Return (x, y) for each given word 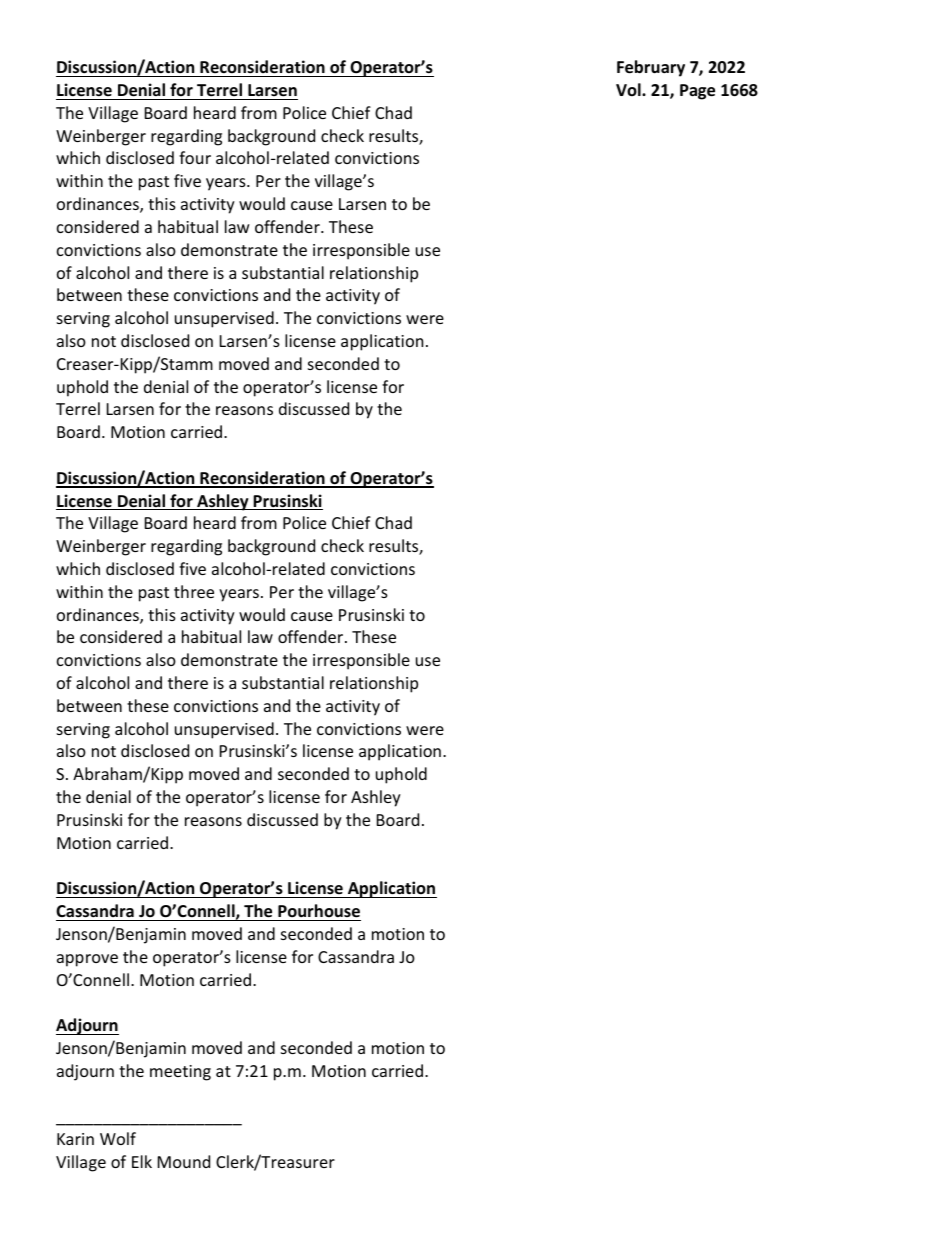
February (651, 68)
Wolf (118, 1138)
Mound (184, 1161)
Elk (142, 1161)
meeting (180, 1073)
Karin (75, 1139)
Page (697, 92)
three (194, 591)
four (195, 157)
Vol (629, 89)
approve (87, 960)
